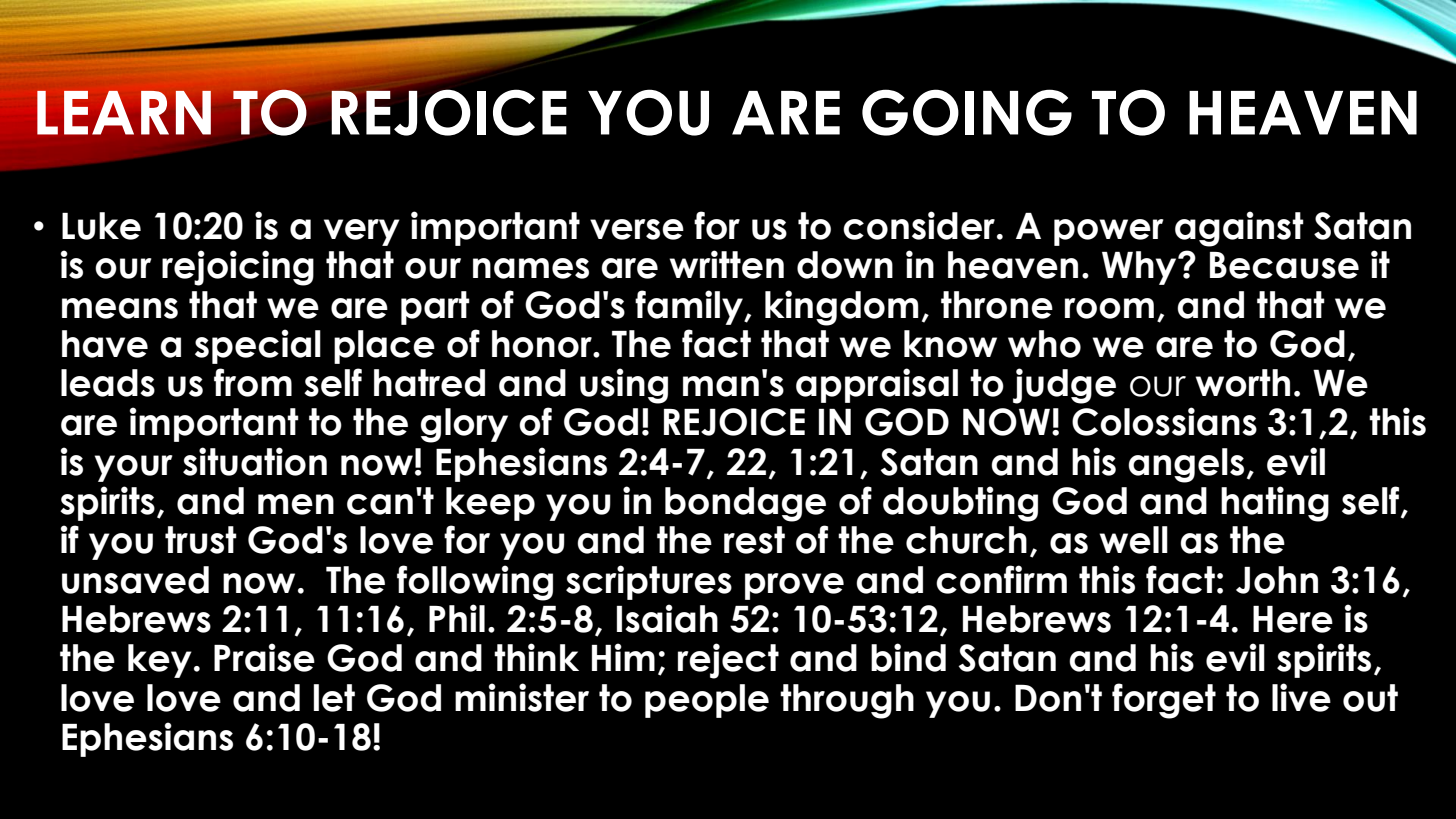 The height and width of the screenshot is (819, 1456). What do you see at coordinates (1109, 308) in the screenshot?
I see `room` at bounding box center [1109, 308].
